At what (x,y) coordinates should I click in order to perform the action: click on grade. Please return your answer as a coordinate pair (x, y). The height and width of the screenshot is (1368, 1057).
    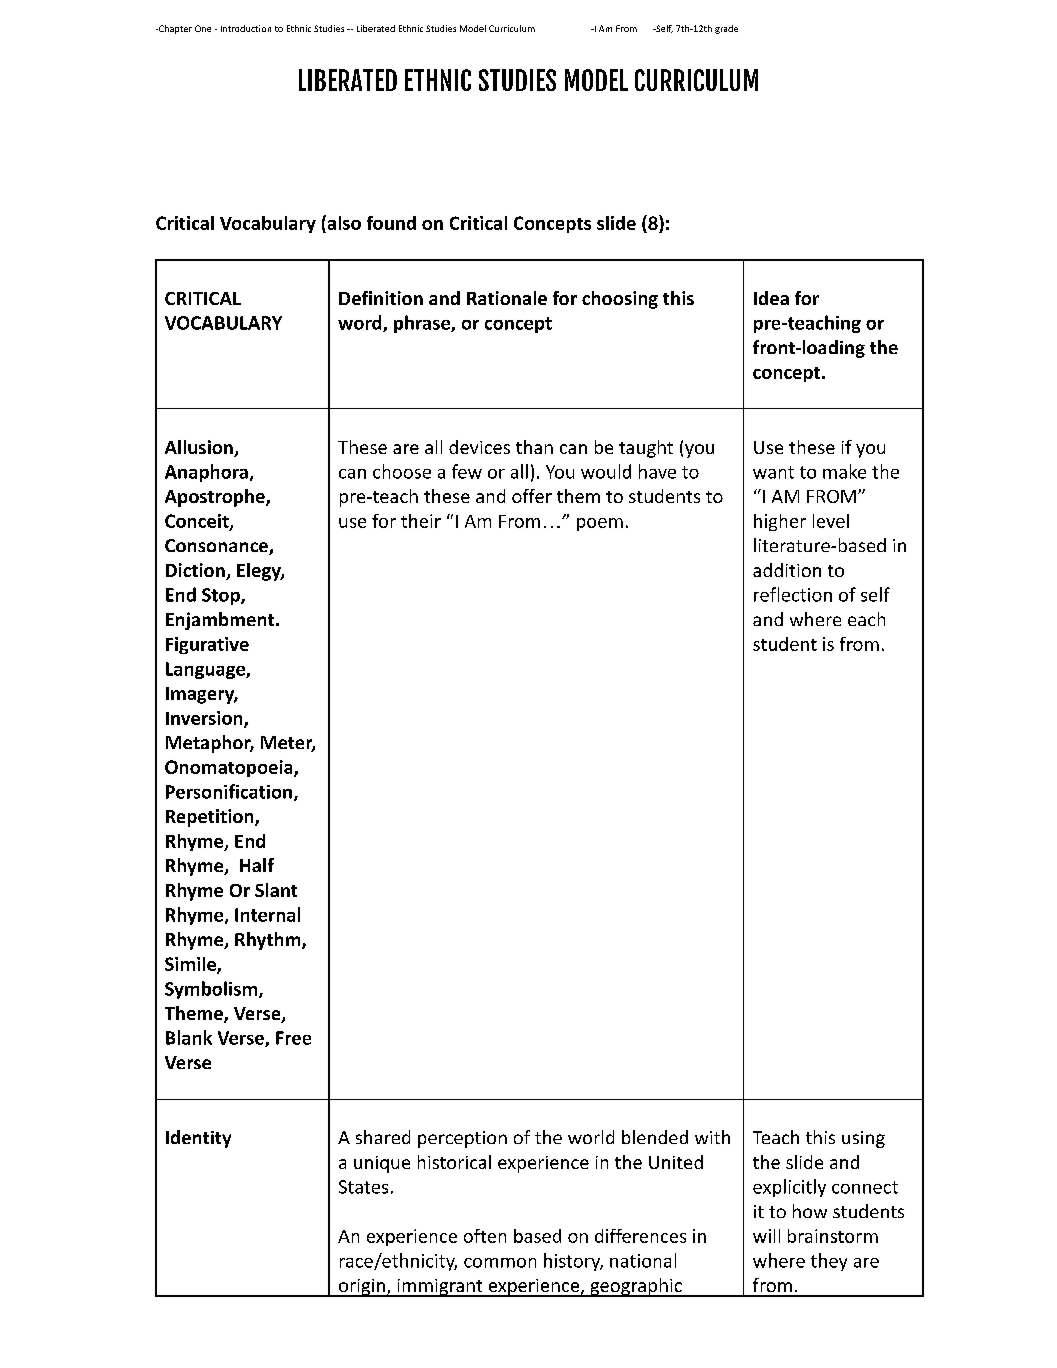
    Looking at the image, I should click on (726, 29).
